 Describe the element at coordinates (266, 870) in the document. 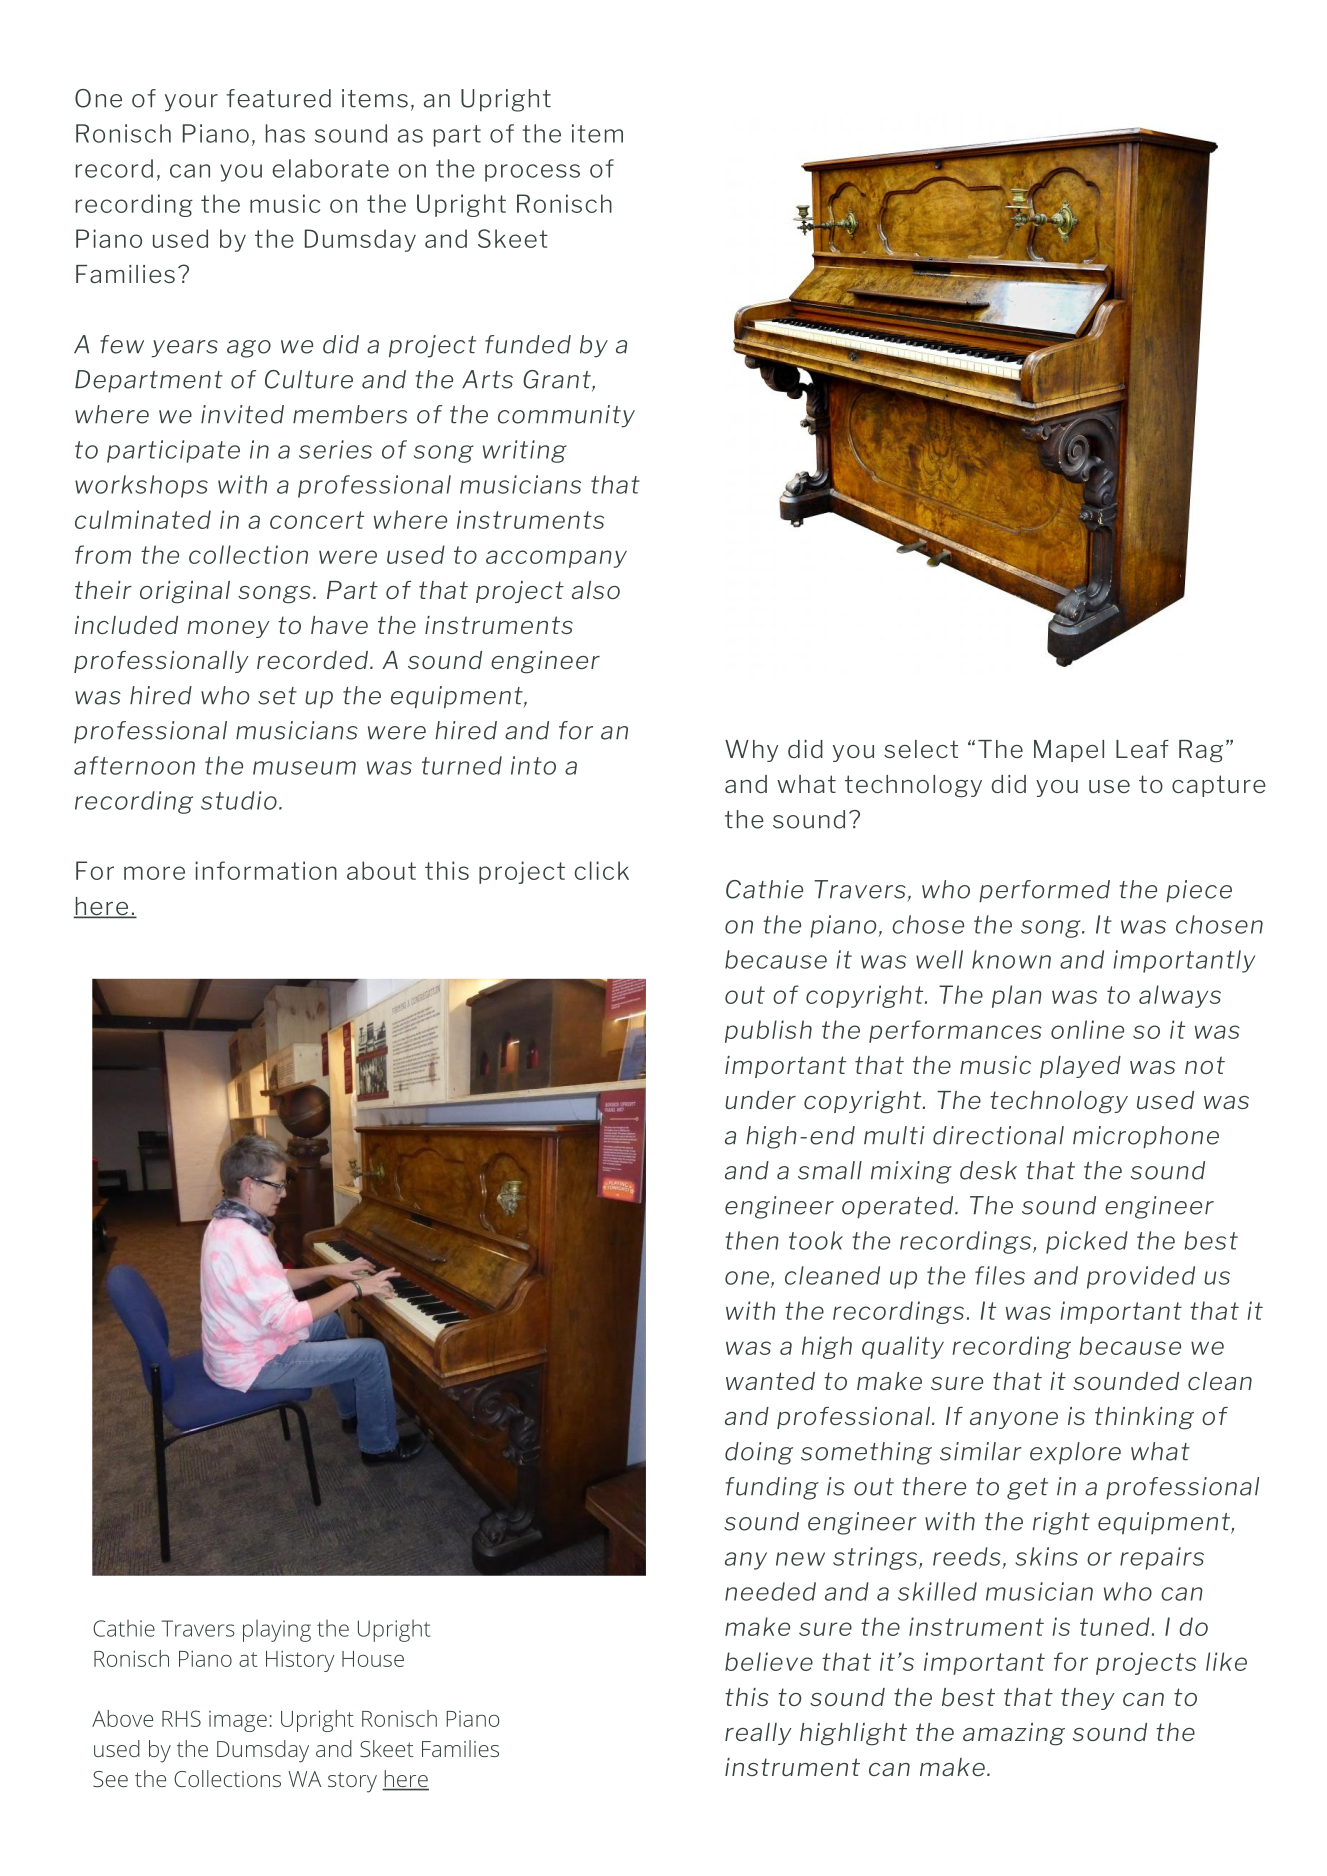

I see `information` at that location.
